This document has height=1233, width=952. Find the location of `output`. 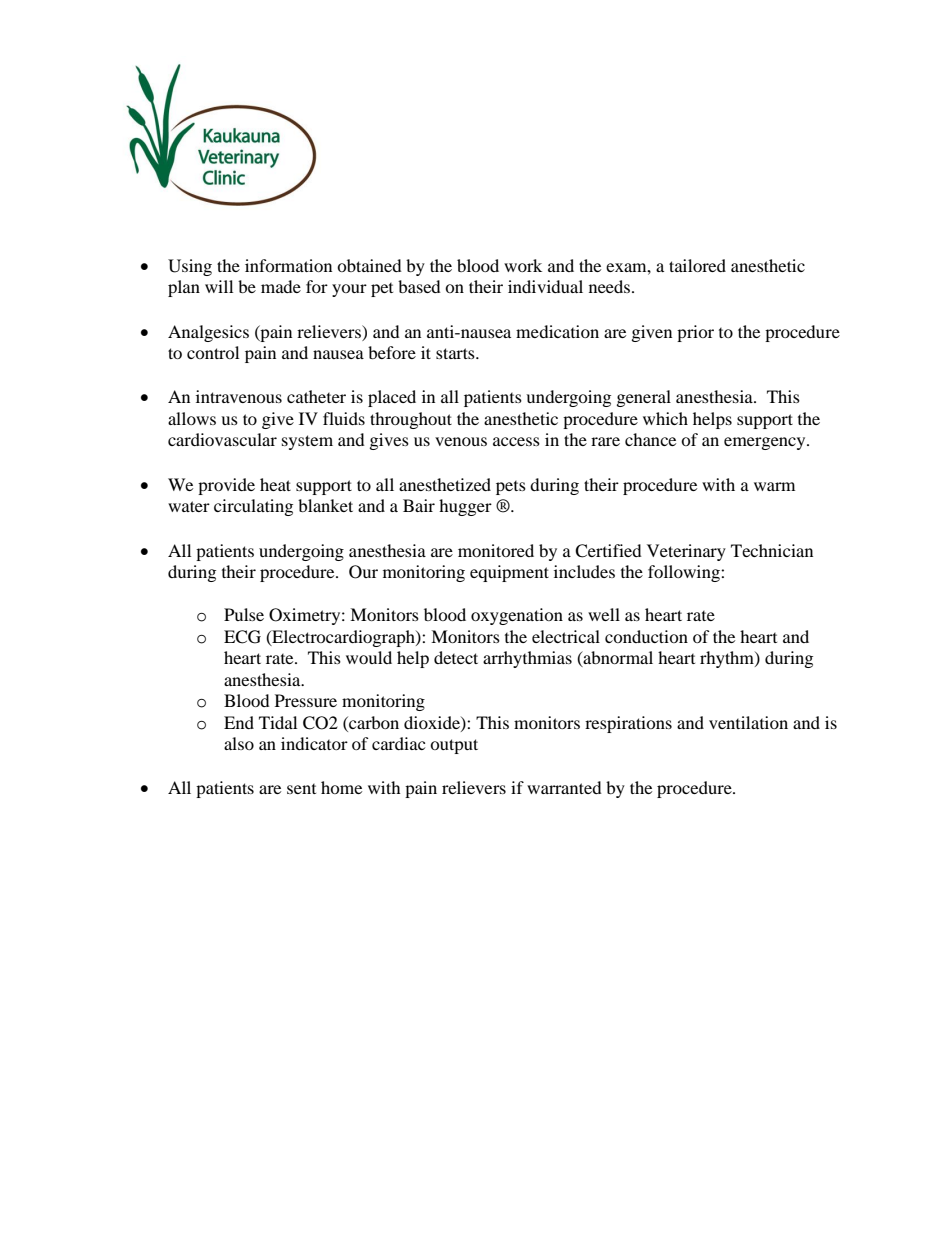

output is located at coordinates (454, 746).
